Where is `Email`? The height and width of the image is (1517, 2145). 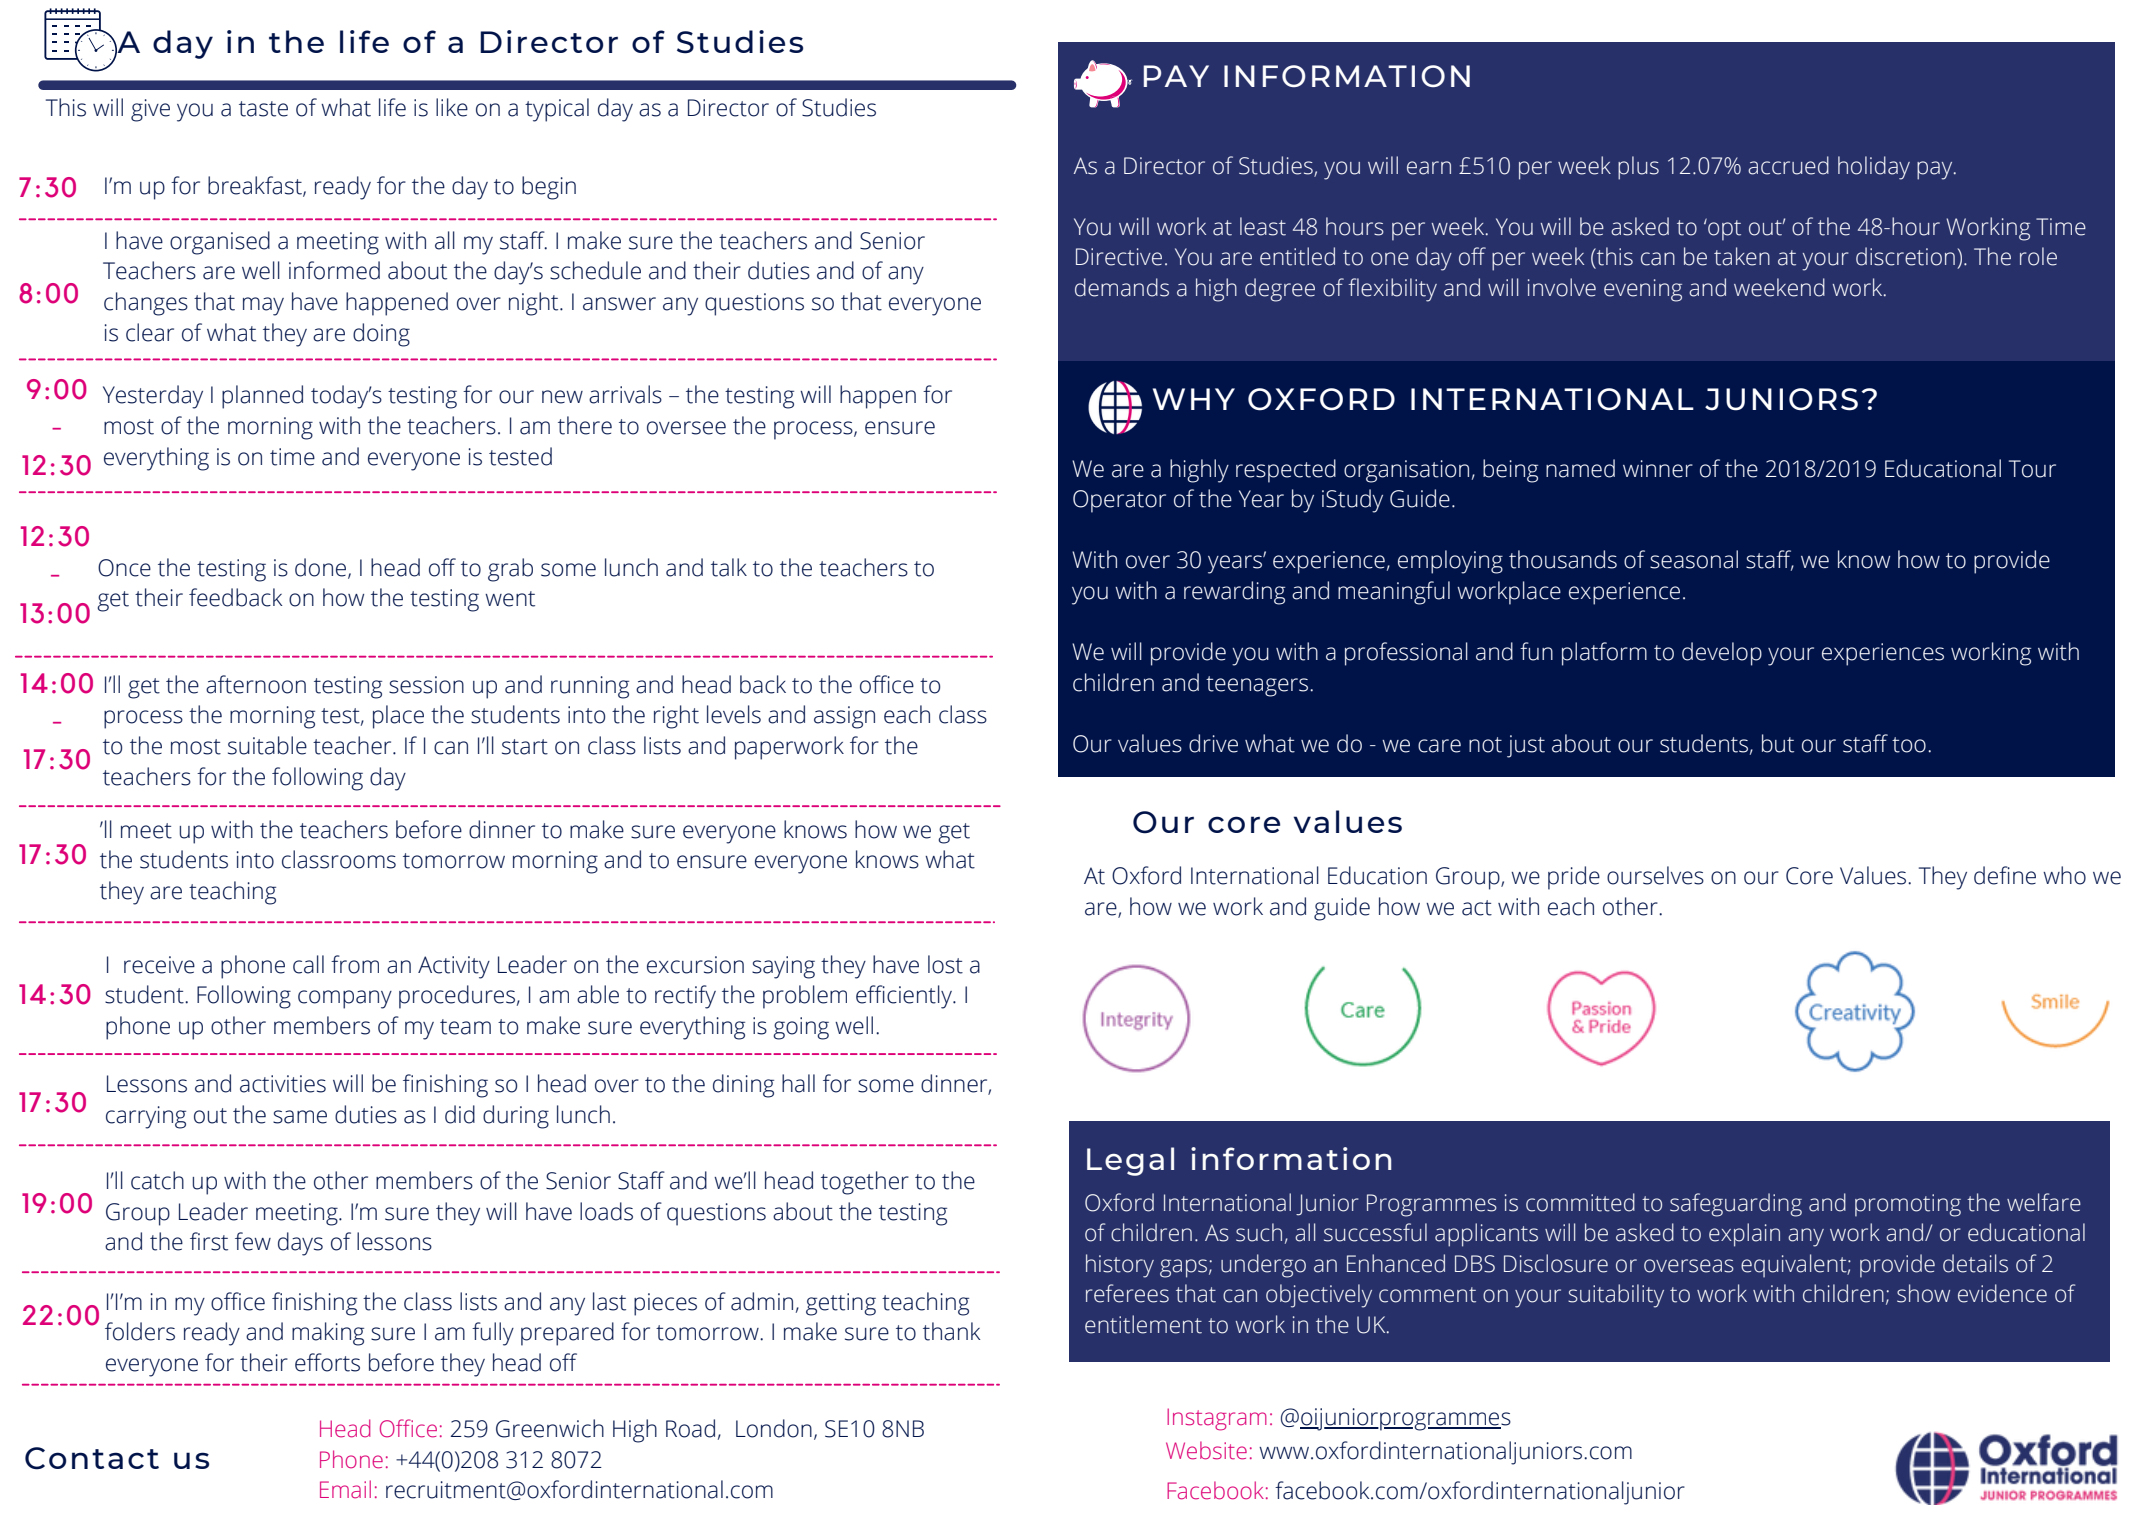
Email is located at coordinates (345, 1489).
